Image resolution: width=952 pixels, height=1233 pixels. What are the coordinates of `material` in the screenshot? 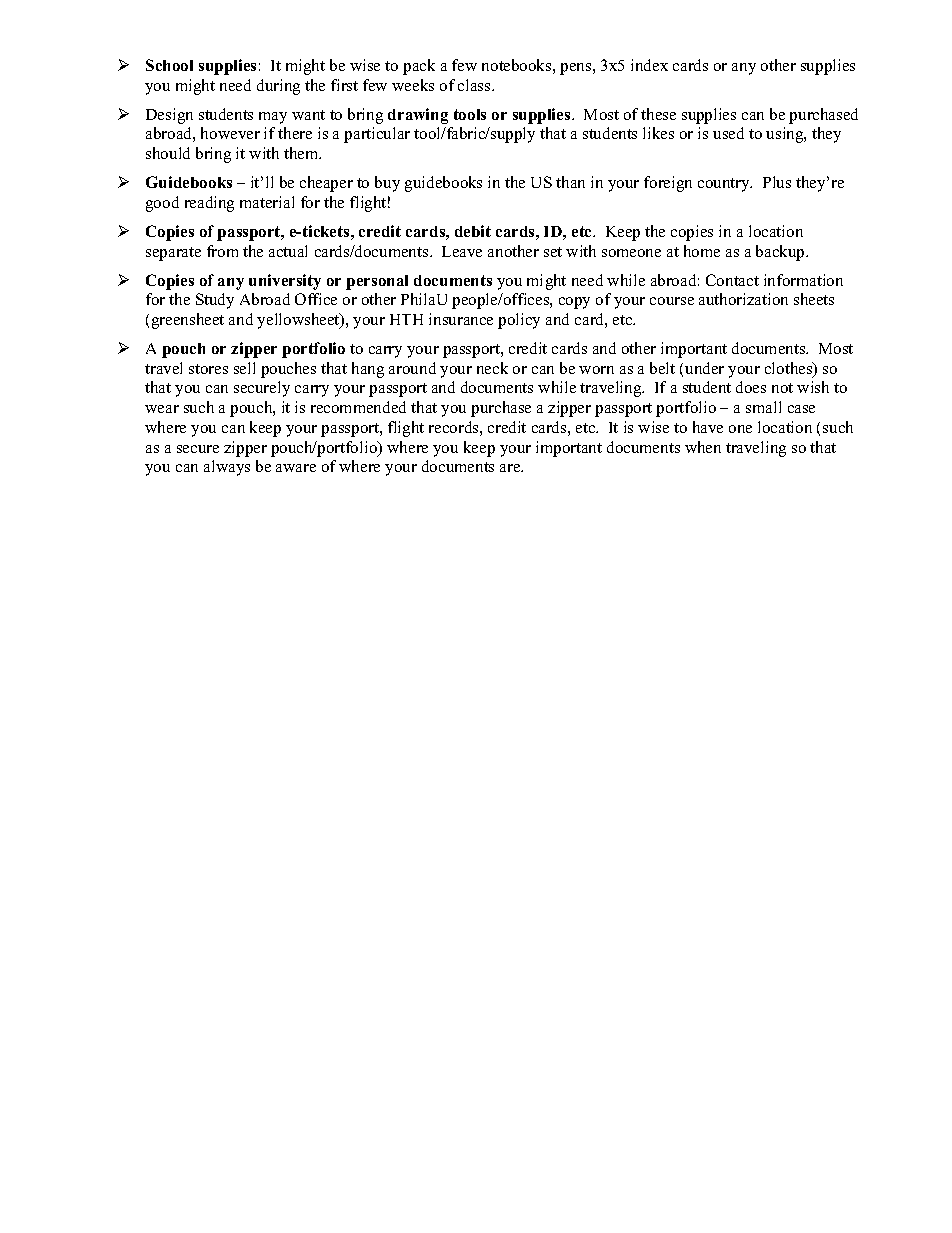 It's located at (267, 202).
